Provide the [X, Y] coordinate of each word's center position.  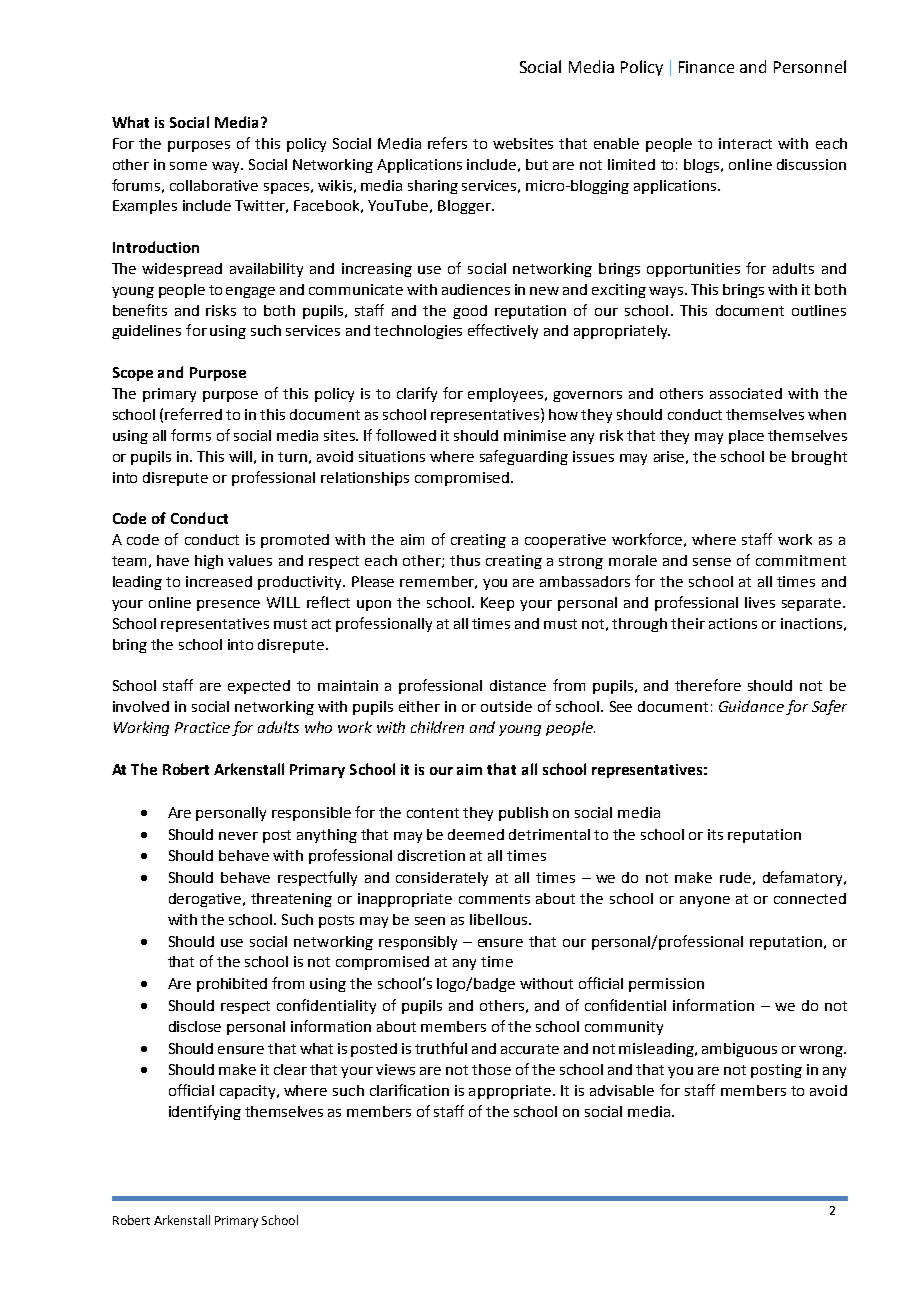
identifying [205, 1112]
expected [259, 687]
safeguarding [524, 457]
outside [506, 706]
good [470, 312]
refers [447, 143]
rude [735, 877]
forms [191, 435]
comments [494, 899]
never [238, 836]
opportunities [693, 270]
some [188, 166]
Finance [706, 67]
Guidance [751, 706]
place [746, 437]
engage [250, 292]
